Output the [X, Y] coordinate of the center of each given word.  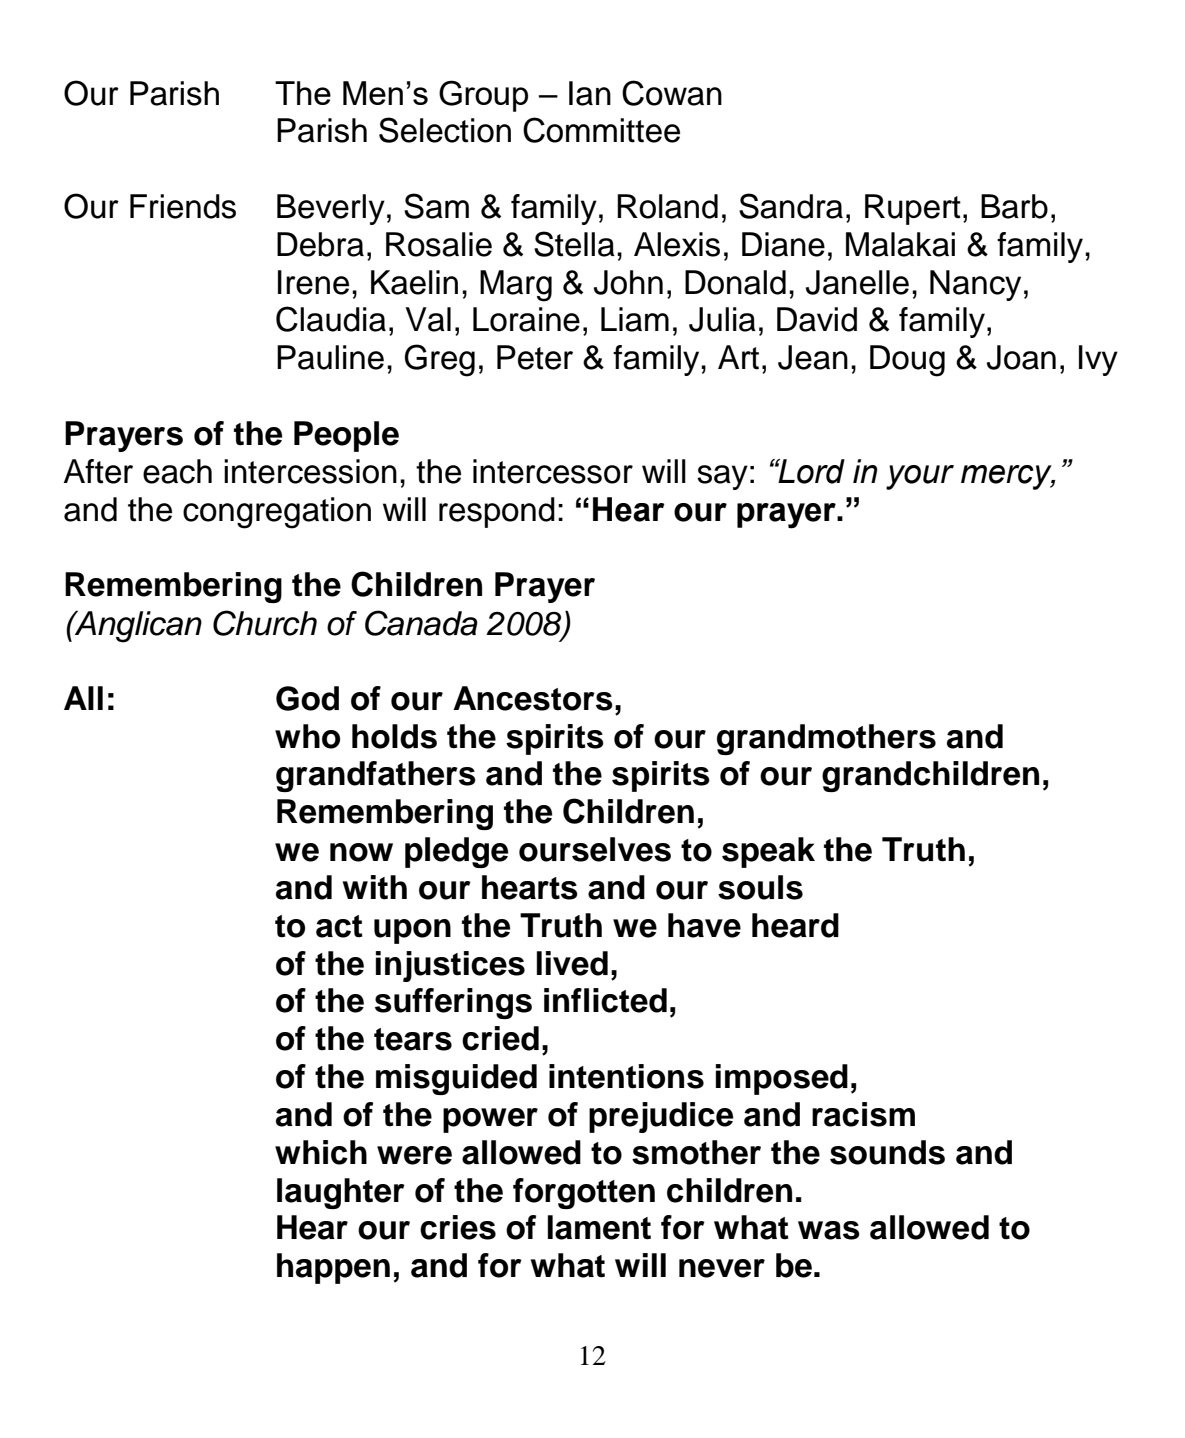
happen [333, 1268]
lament [599, 1227]
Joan [1021, 357]
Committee [601, 130]
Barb [1014, 206]
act [339, 926]
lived [572, 963]
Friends [183, 206]
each [177, 471]
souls [760, 887]
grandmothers [826, 739]
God [307, 698]
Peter [535, 357]
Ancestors [533, 698]
